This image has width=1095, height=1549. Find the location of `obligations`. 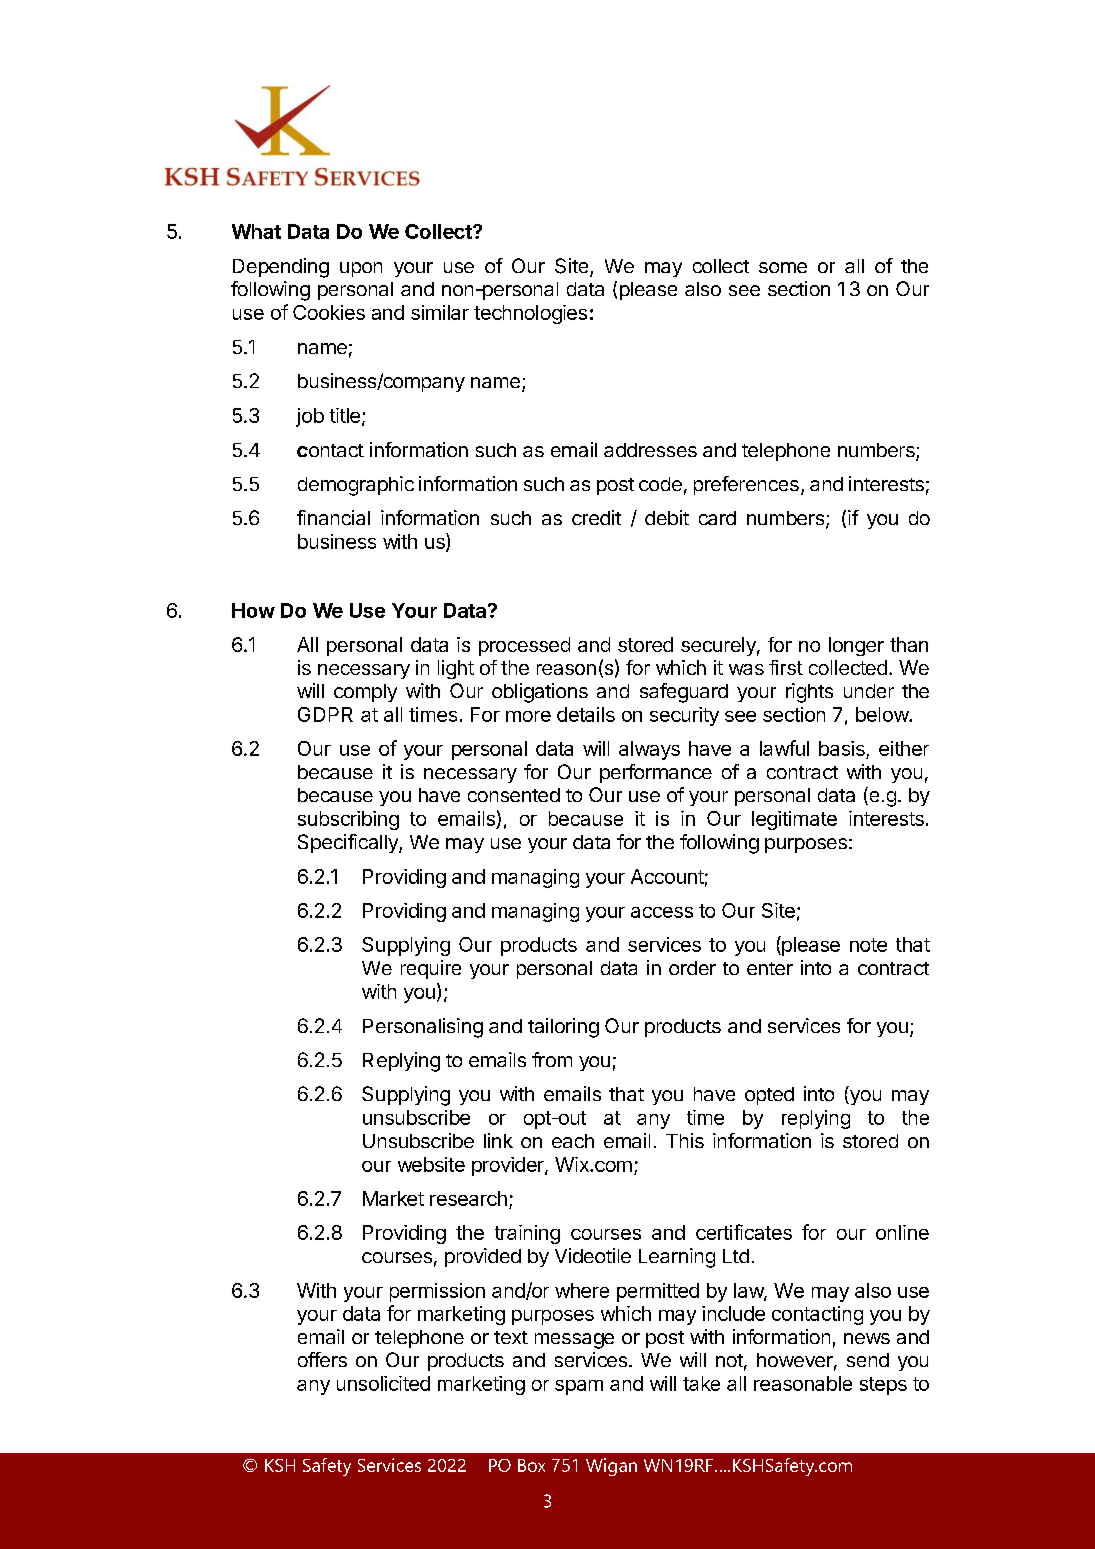

obligations is located at coordinates (540, 693).
